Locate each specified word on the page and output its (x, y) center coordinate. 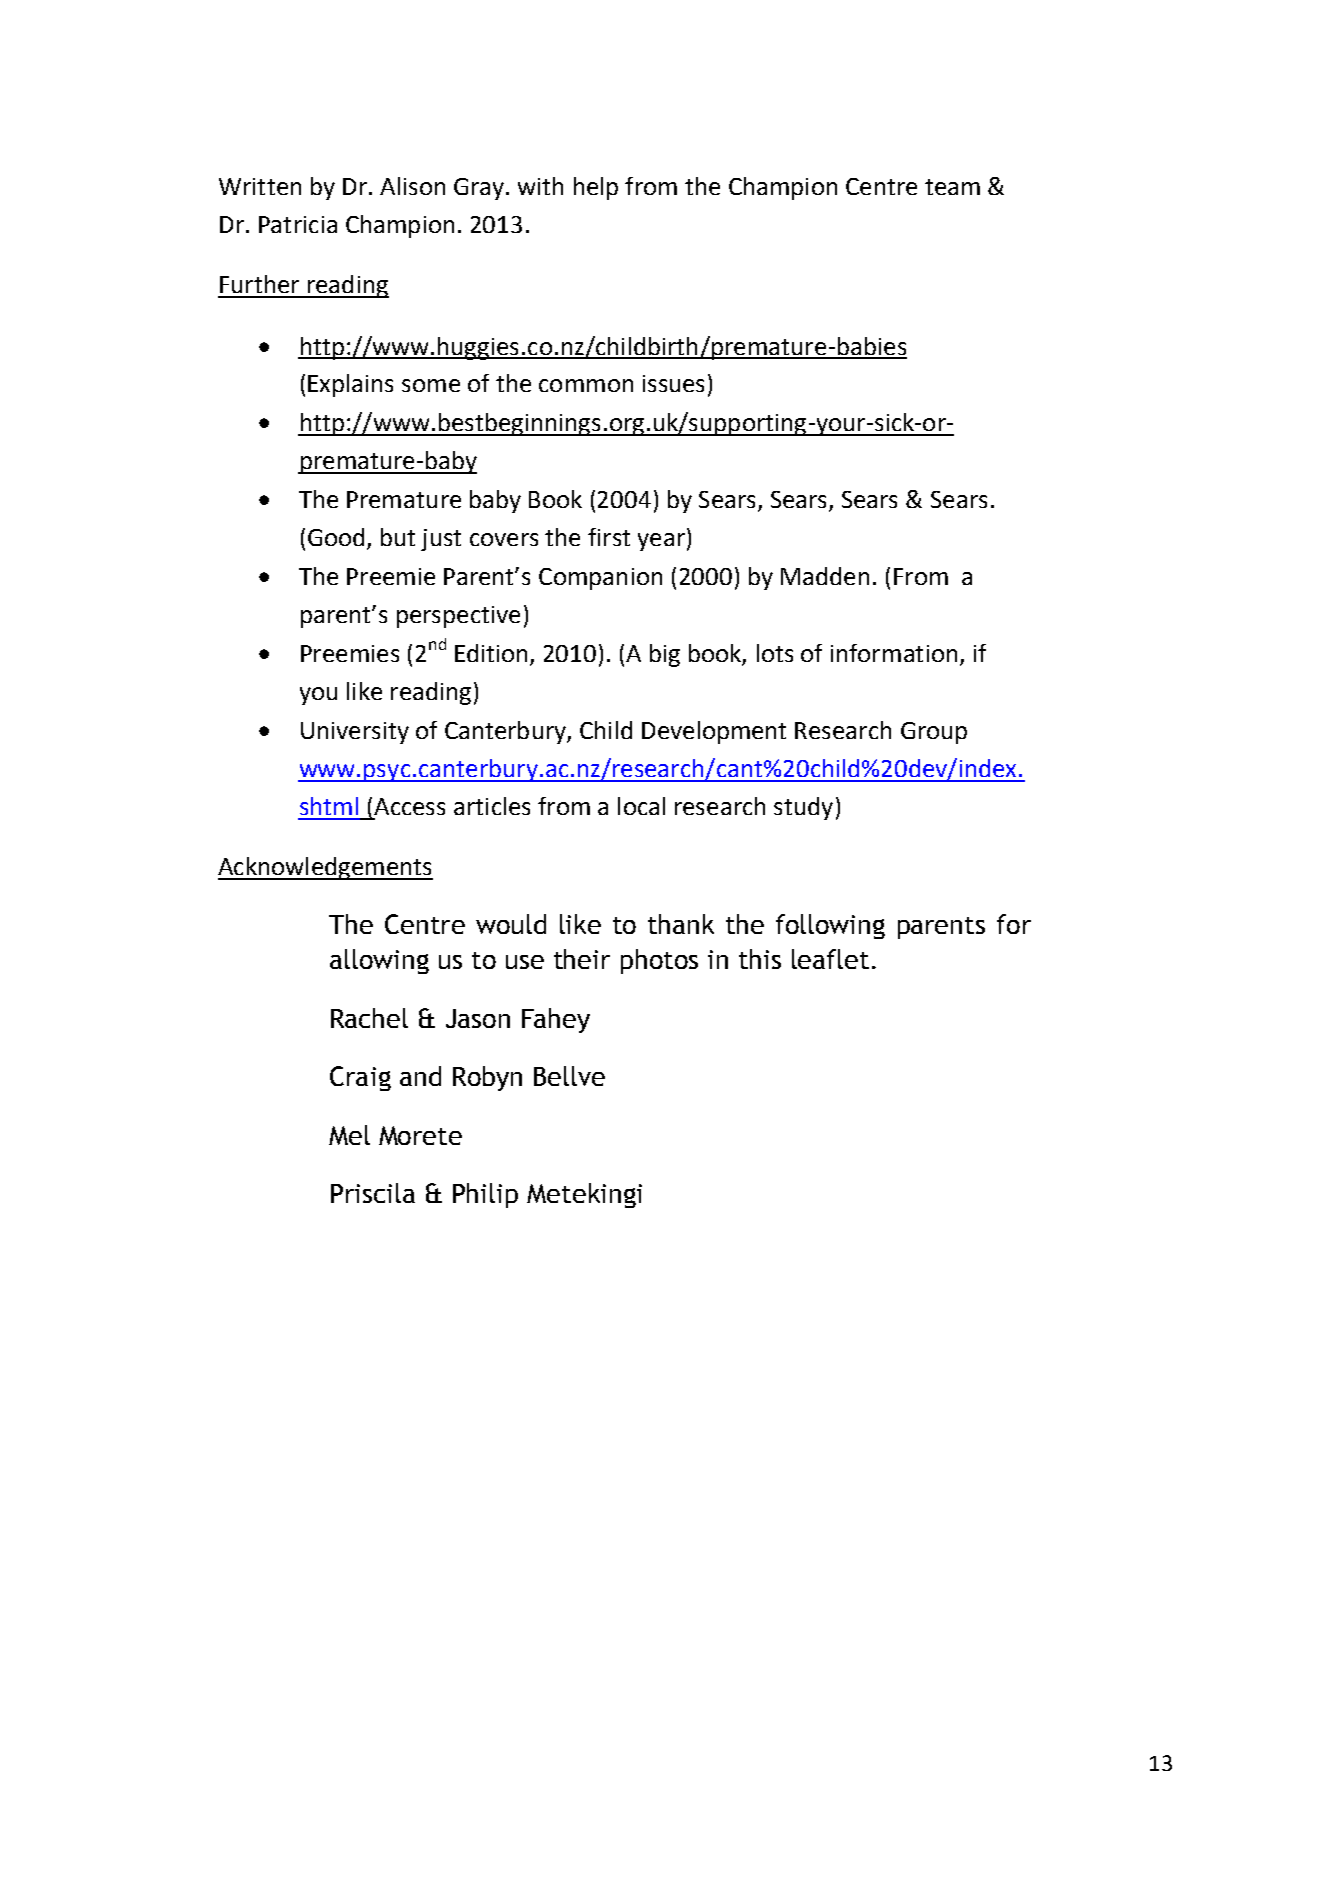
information (894, 653)
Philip (485, 1195)
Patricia (298, 224)
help (596, 188)
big (665, 655)
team (952, 187)
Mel (349, 1135)
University (355, 733)
